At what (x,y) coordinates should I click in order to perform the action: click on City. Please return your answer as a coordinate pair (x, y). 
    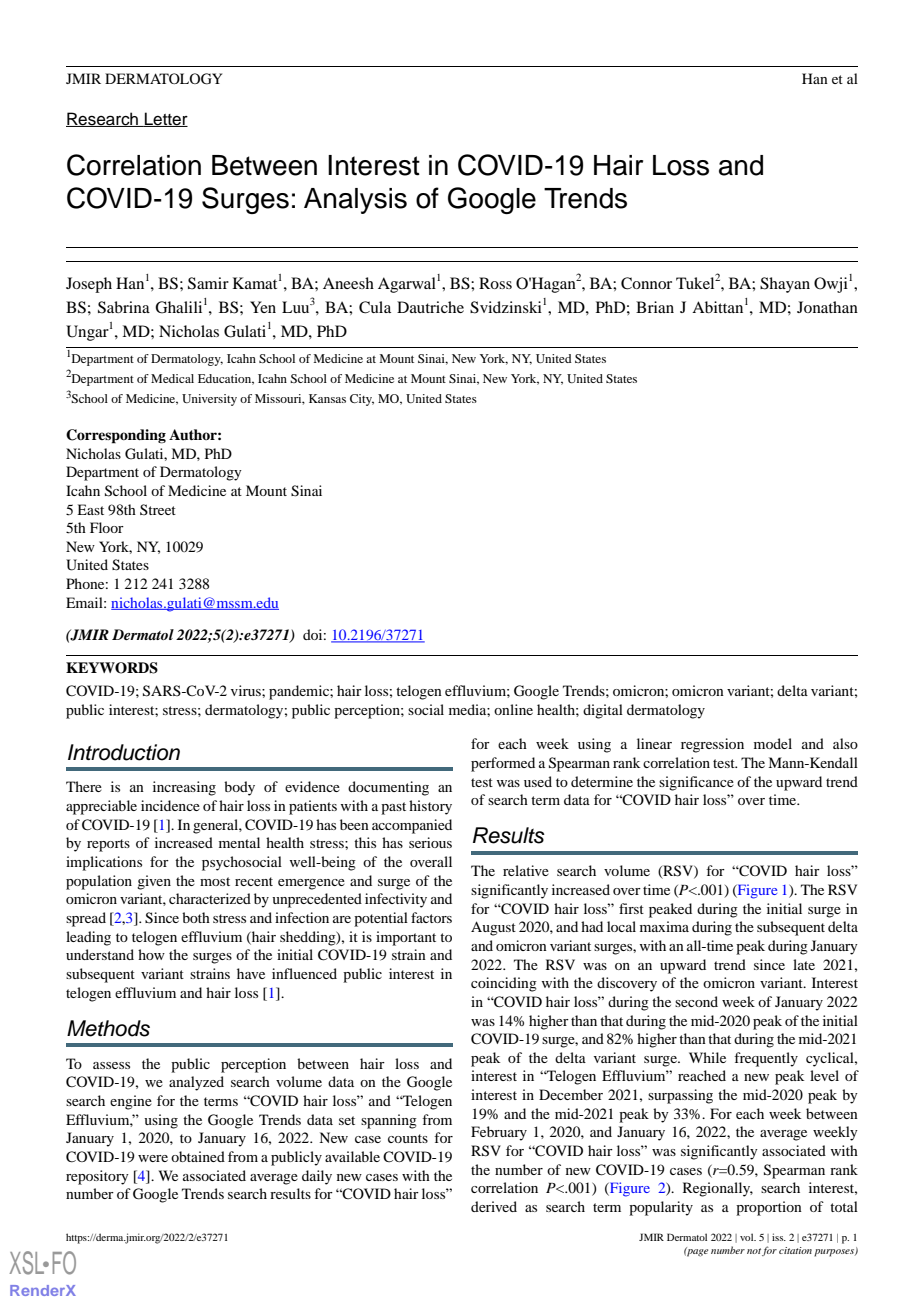
    Looking at the image, I should click on (362, 400).
